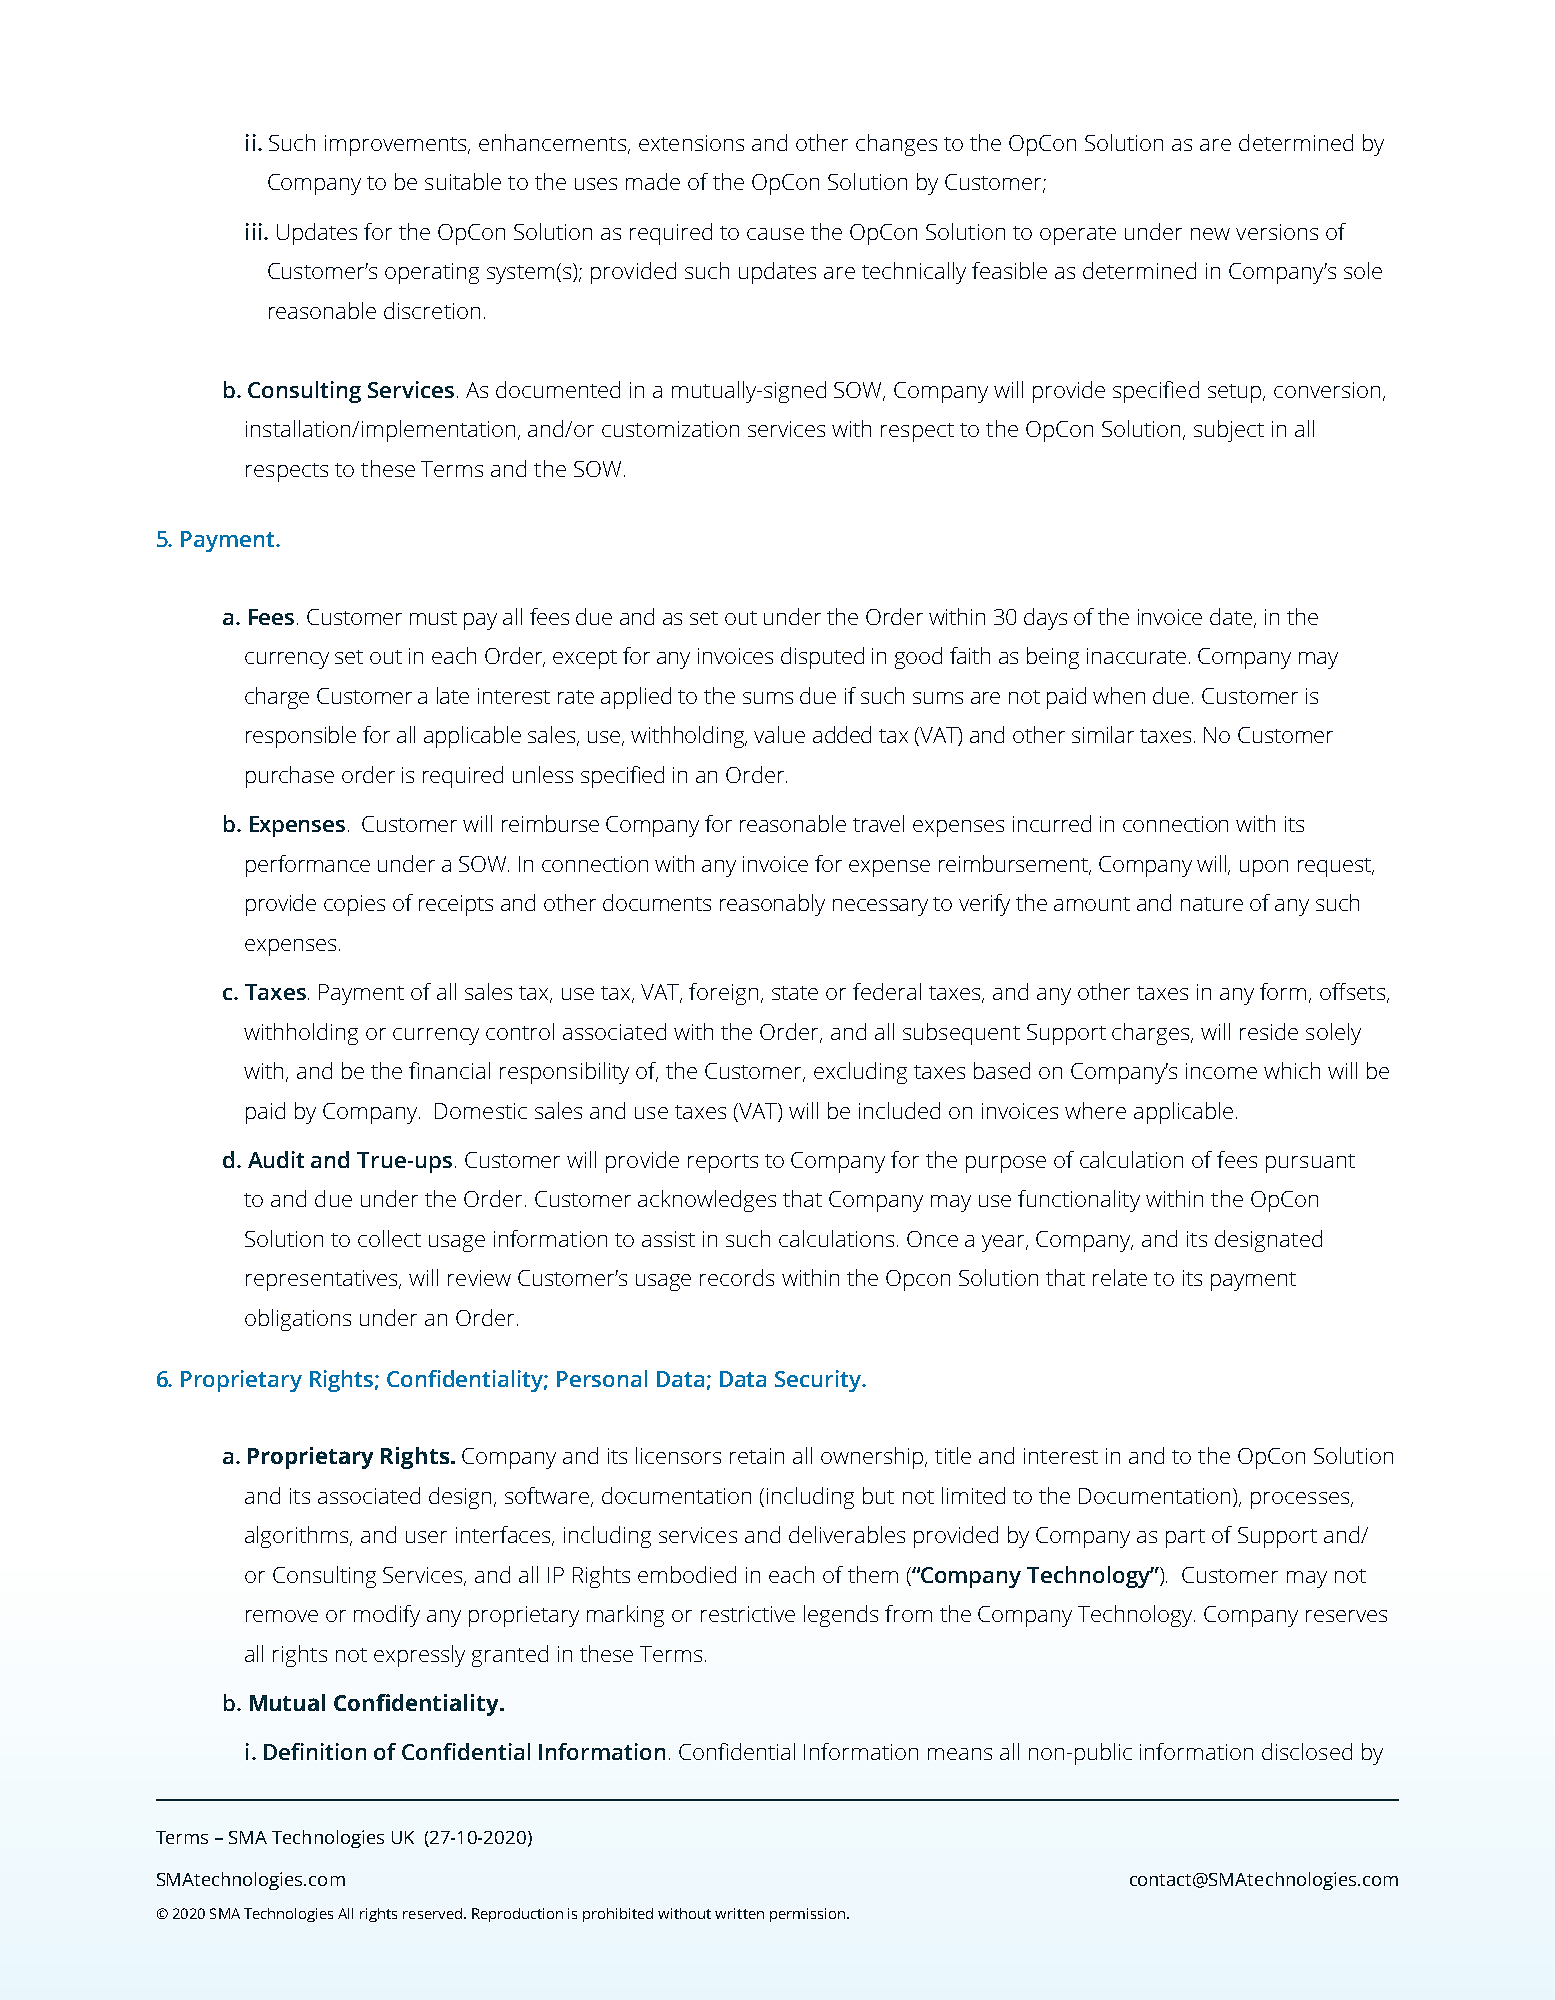 The height and width of the screenshot is (2000, 1555). I want to click on added, so click(842, 734).
